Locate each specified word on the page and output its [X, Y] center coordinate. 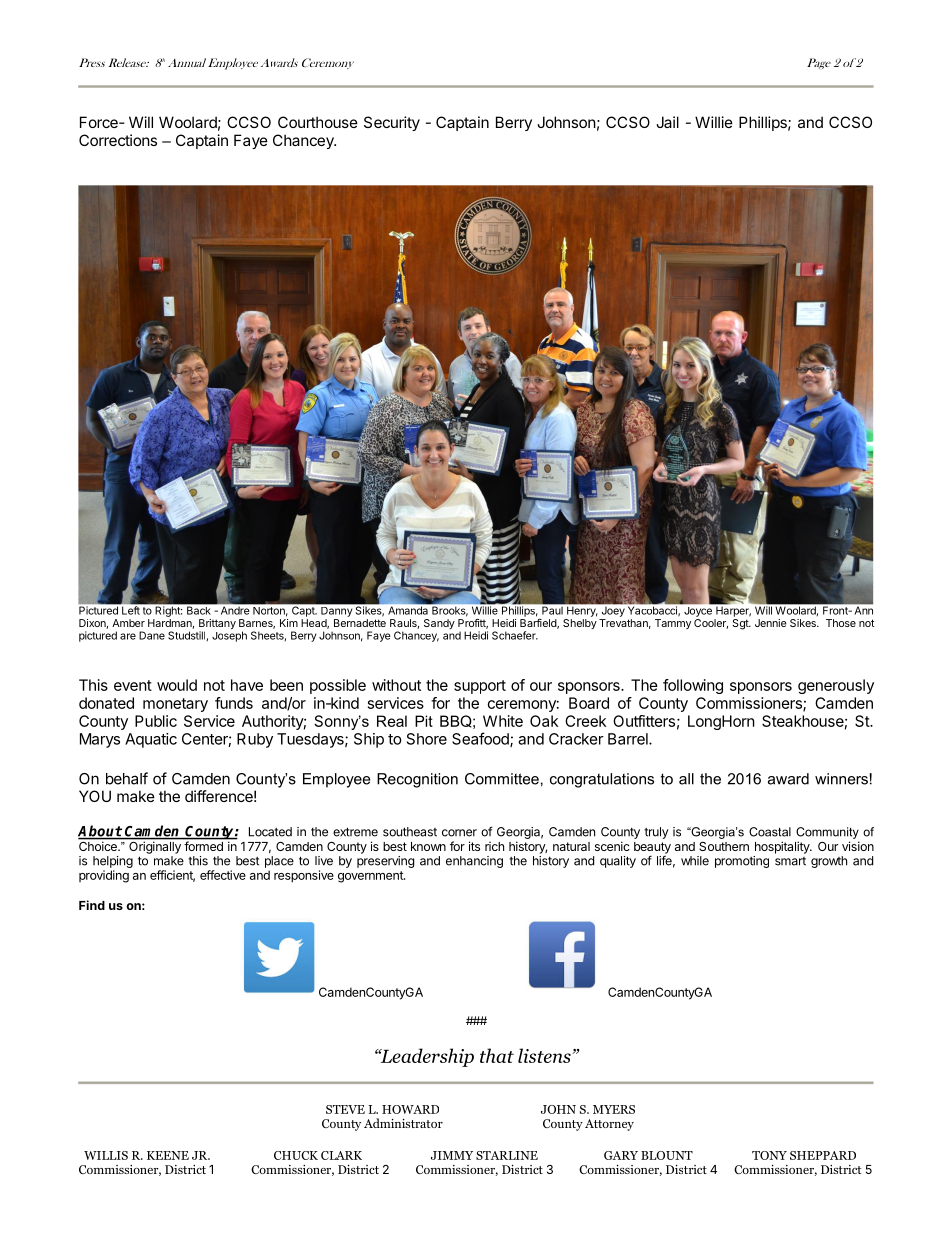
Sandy [439, 624]
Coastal [770, 832]
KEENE [168, 1155]
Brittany [217, 625]
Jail [667, 122]
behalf [127, 778]
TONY [769, 1155]
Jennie [771, 623]
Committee [502, 779]
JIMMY [452, 1155]
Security [392, 123]
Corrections [118, 140]
